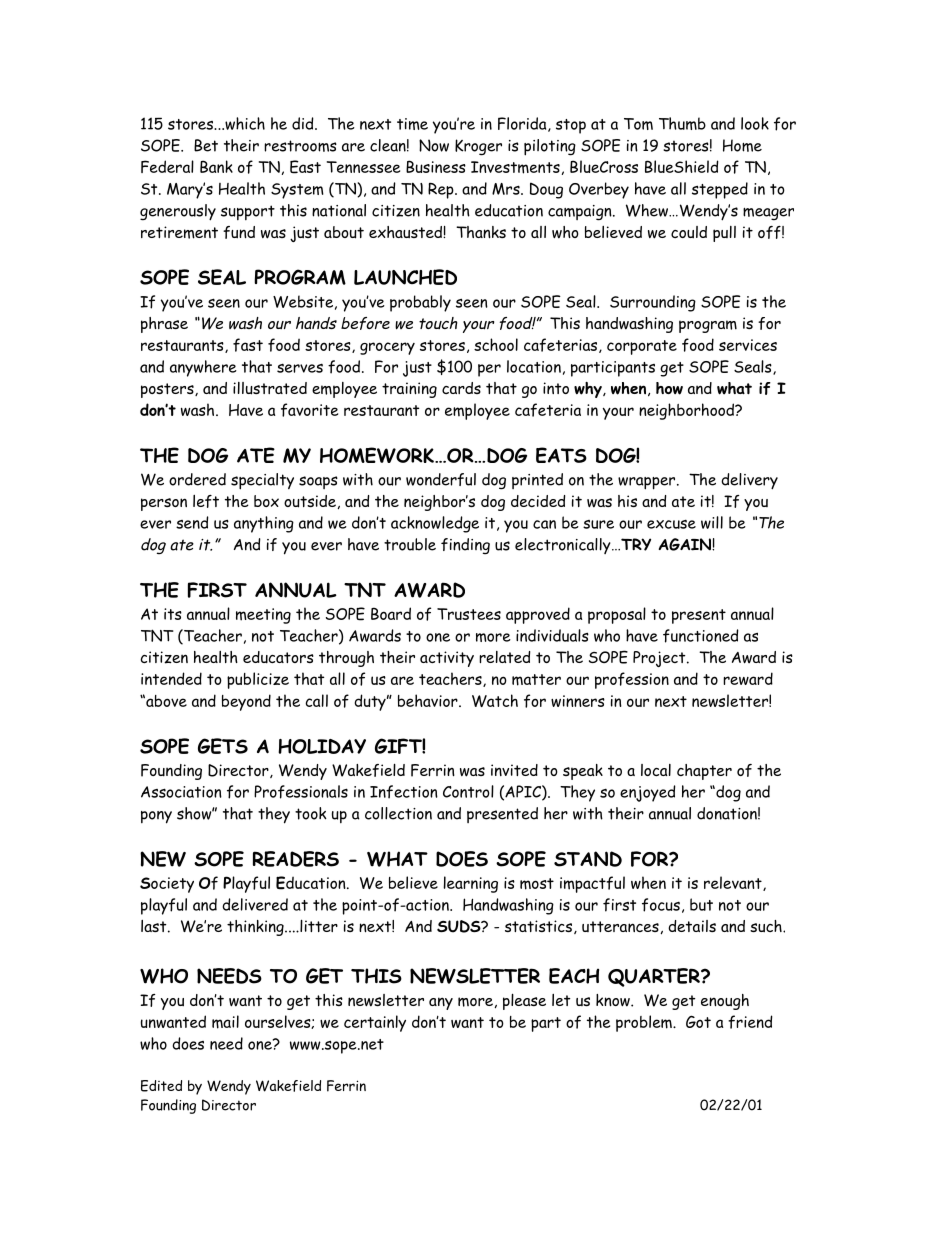 This screenshot has height=1233, width=952. Describe the element at coordinates (263, 616) in the screenshot. I see `meeting` at that location.
